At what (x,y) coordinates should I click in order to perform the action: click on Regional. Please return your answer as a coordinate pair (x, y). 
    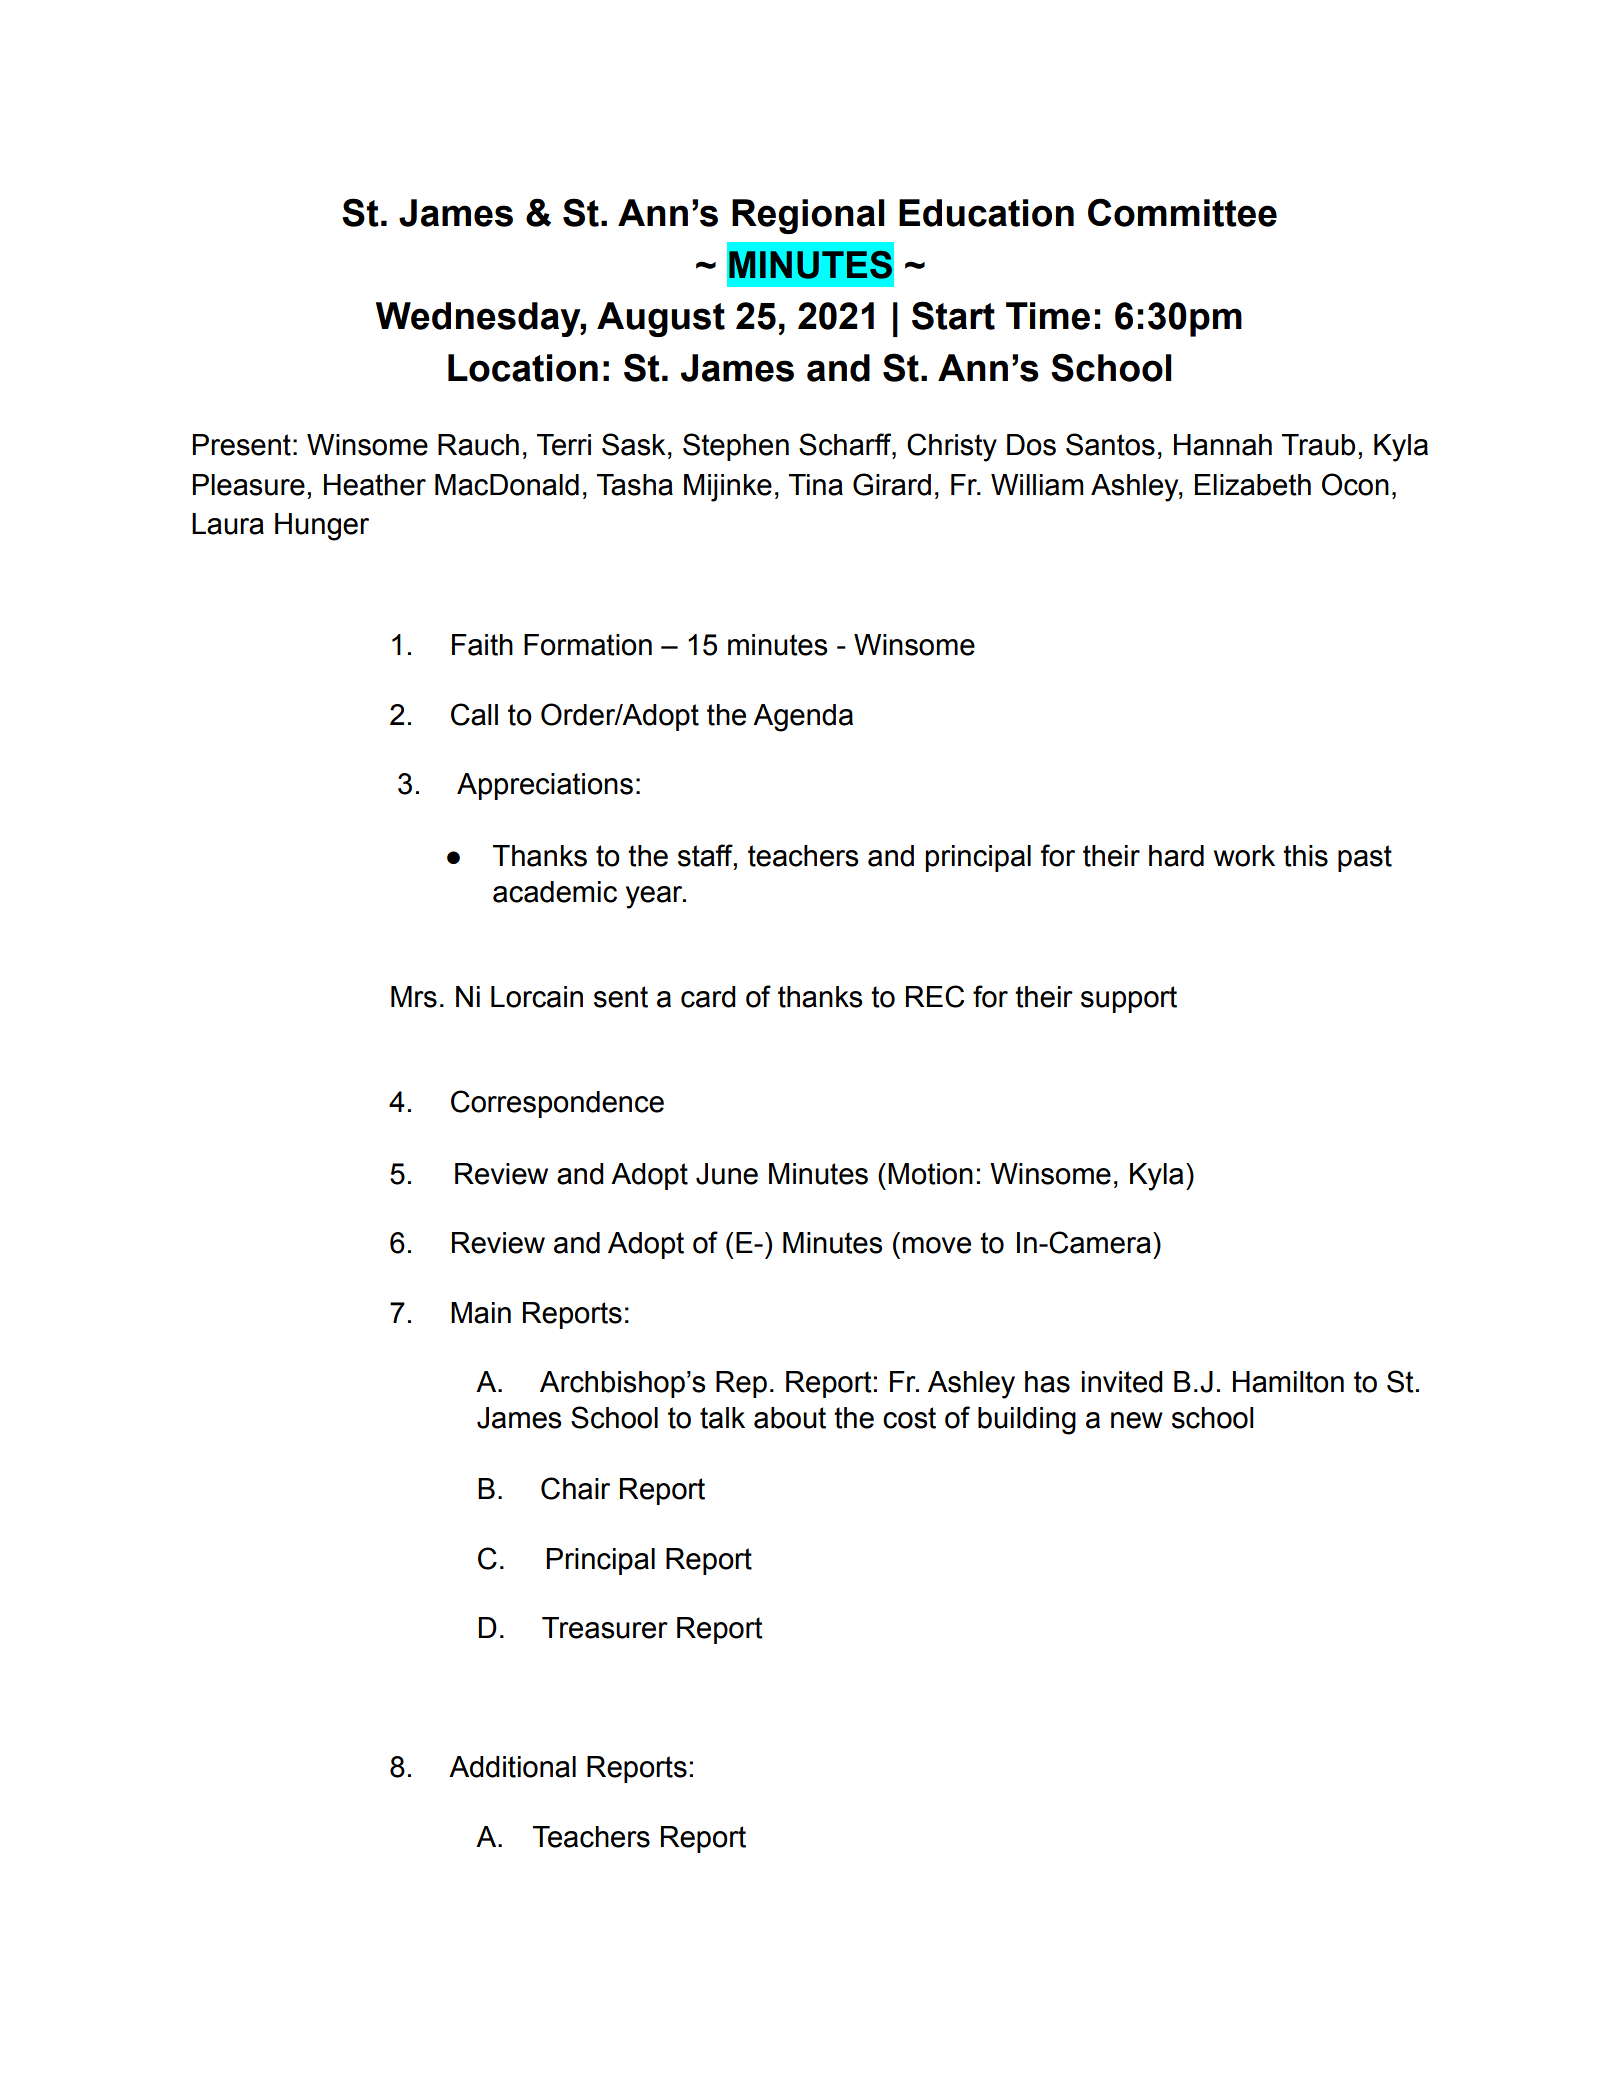
    Looking at the image, I should click on (808, 216).
